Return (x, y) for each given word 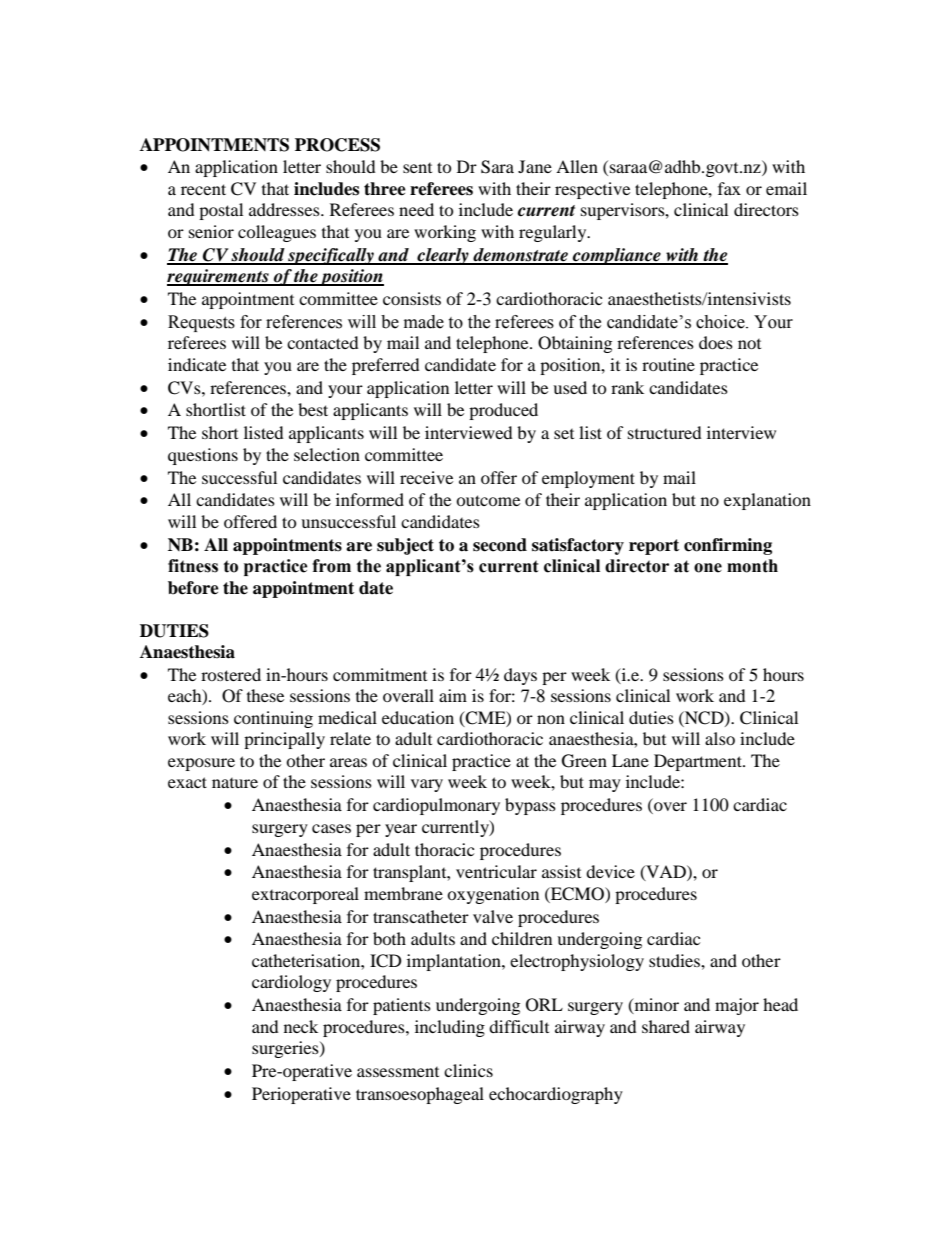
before (193, 588)
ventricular (496, 871)
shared (666, 1026)
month (752, 566)
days (520, 676)
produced (503, 411)
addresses (285, 209)
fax (729, 188)
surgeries (286, 1049)
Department (699, 762)
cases (331, 828)
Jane (535, 166)
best (313, 409)
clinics (468, 1070)
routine (668, 364)
